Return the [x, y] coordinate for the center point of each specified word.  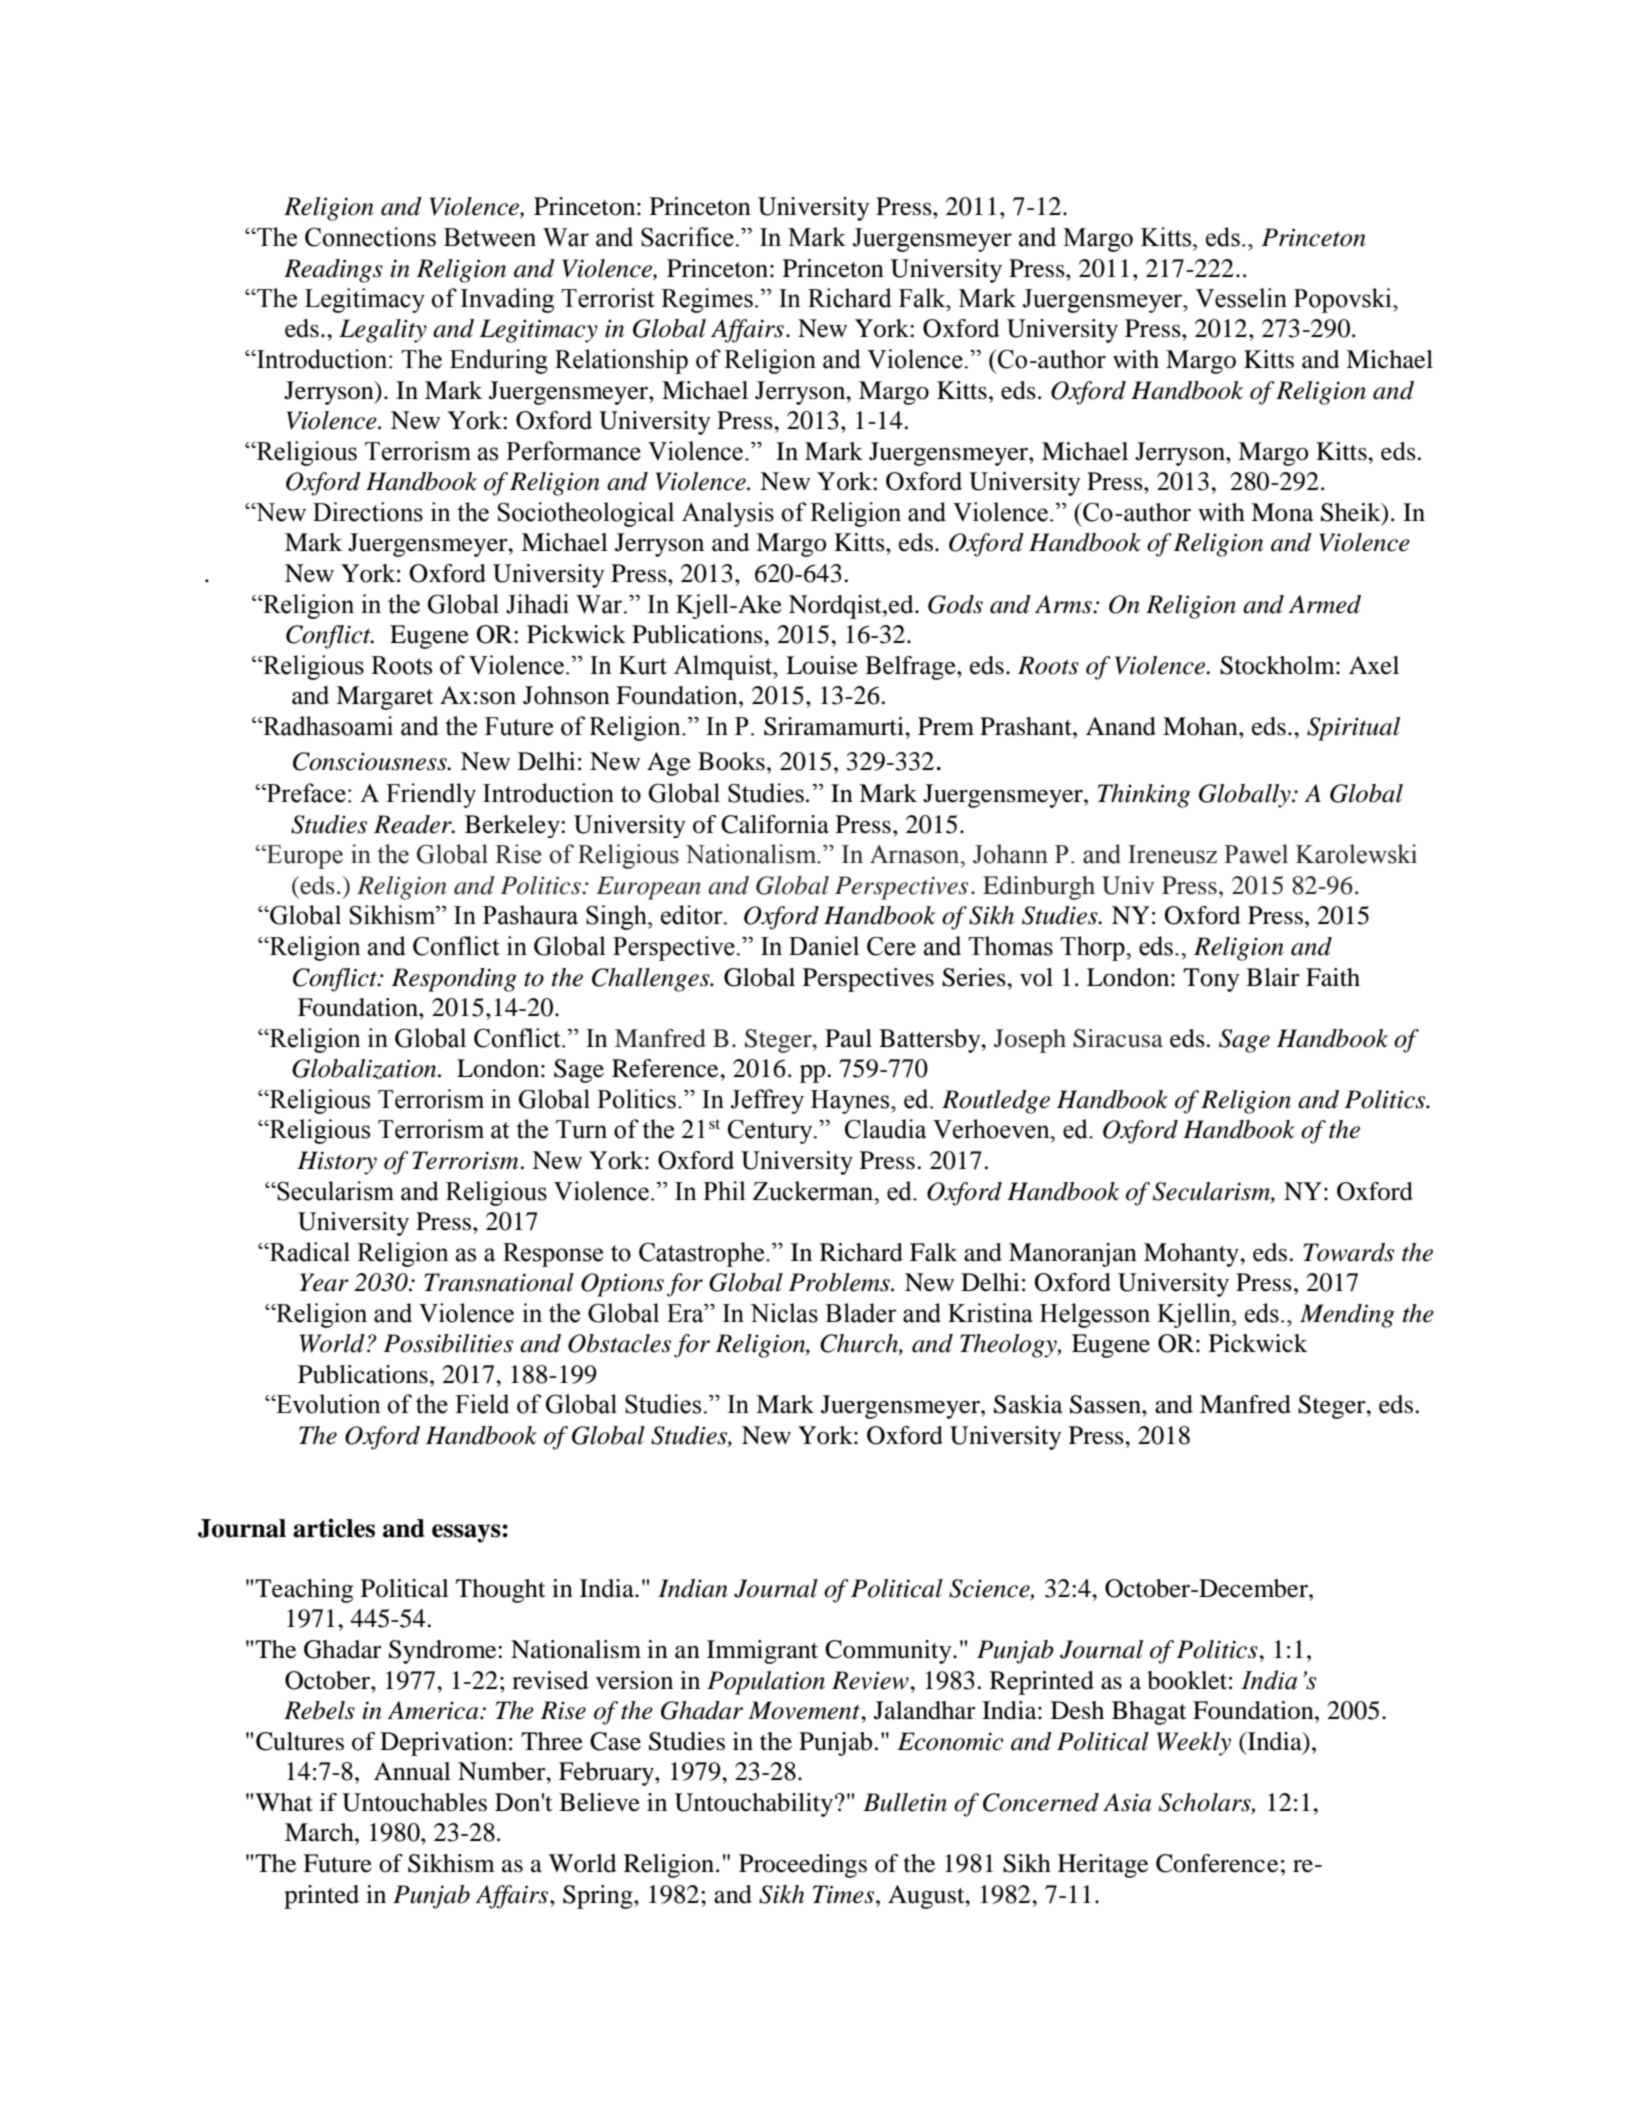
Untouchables [414, 1802]
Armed [1324, 604]
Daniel [824, 946]
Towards [1348, 1252]
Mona [1282, 512]
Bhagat [1149, 1713]
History [337, 1163]
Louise [822, 665]
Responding [454, 980]
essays [467, 1533]
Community [889, 1652]
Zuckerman [814, 1191]
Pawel [1256, 854]
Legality [383, 331]
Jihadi [537, 604]
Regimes [707, 300]
